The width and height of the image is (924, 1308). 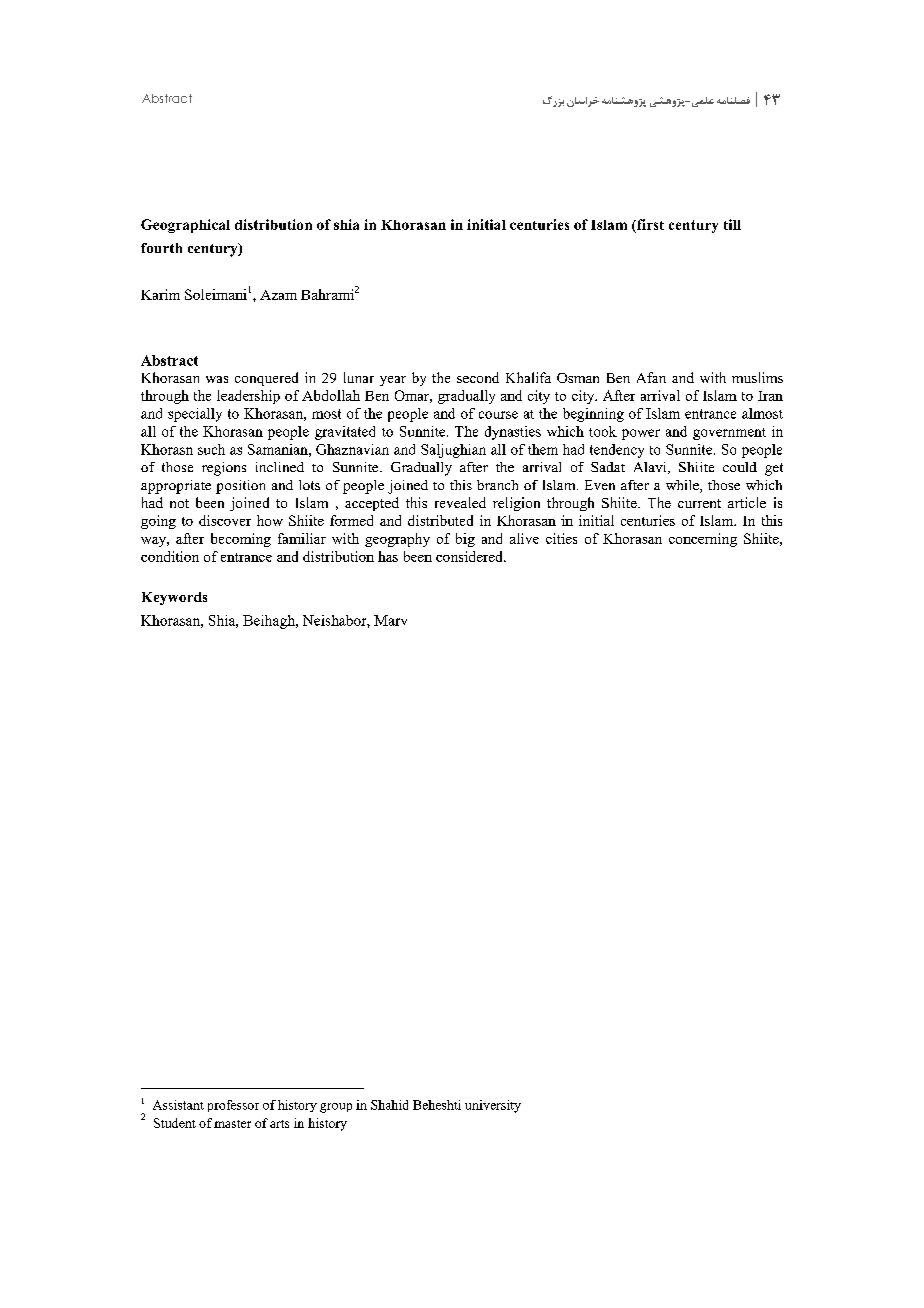 I want to click on big, so click(x=465, y=540).
